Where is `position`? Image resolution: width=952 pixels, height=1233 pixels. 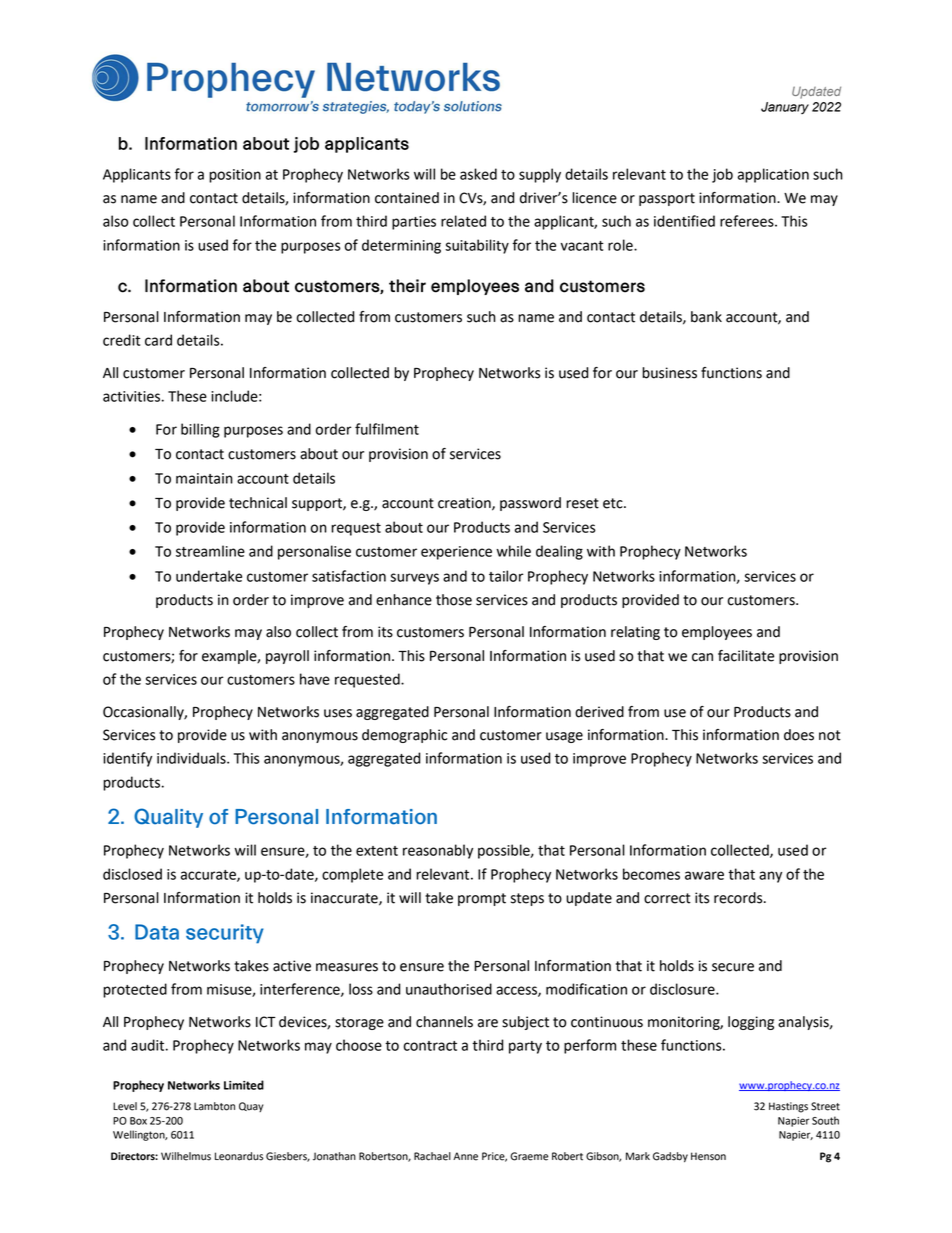
position is located at coordinates (235, 176).
